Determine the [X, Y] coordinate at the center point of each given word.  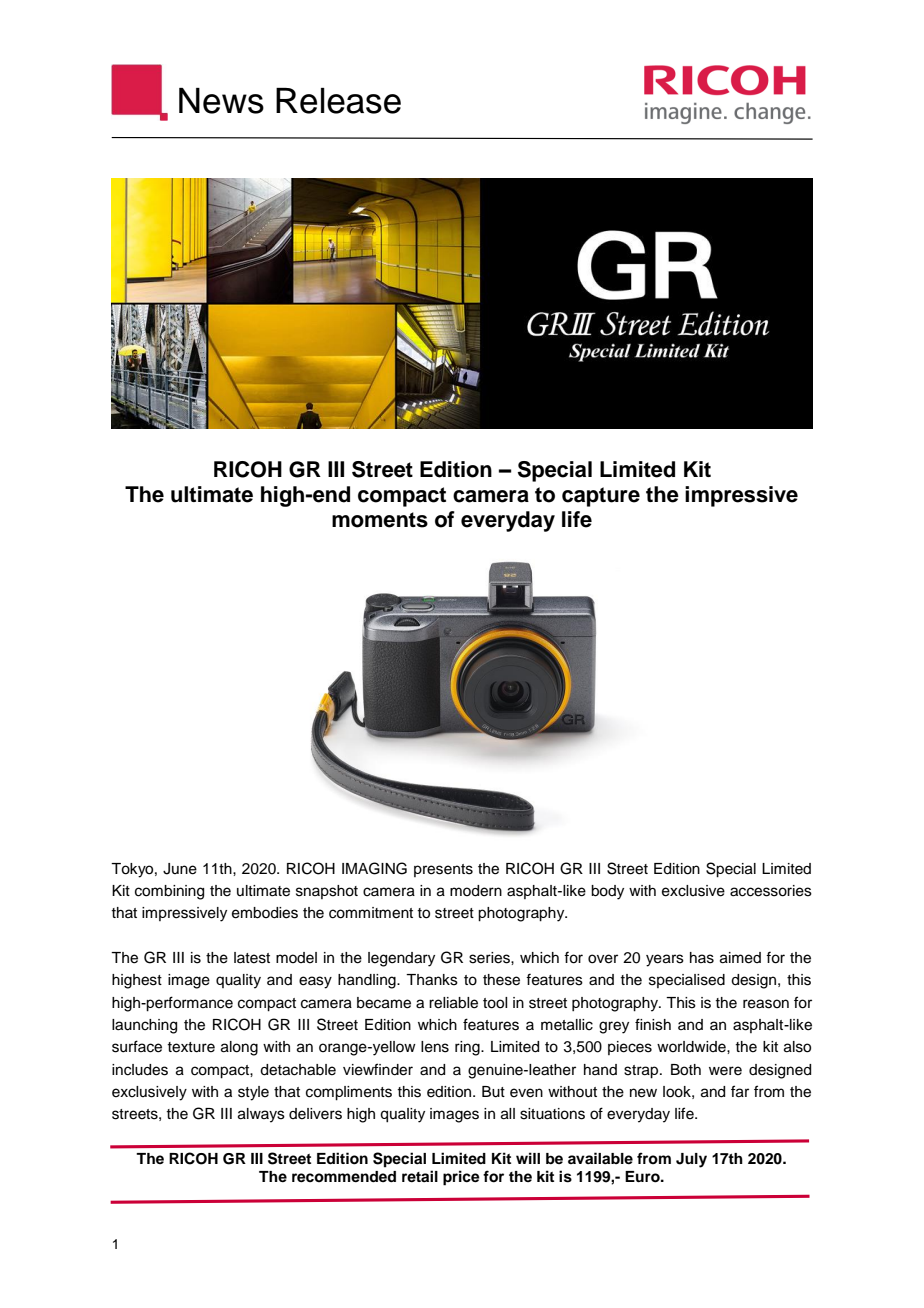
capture [601, 497]
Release [338, 101]
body [607, 892]
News [221, 101]
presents [443, 870]
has [702, 958]
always [261, 1115]
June [180, 869]
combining [169, 892]
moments [380, 520]
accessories [771, 891]
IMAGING [374, 868]
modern [476, 891]
